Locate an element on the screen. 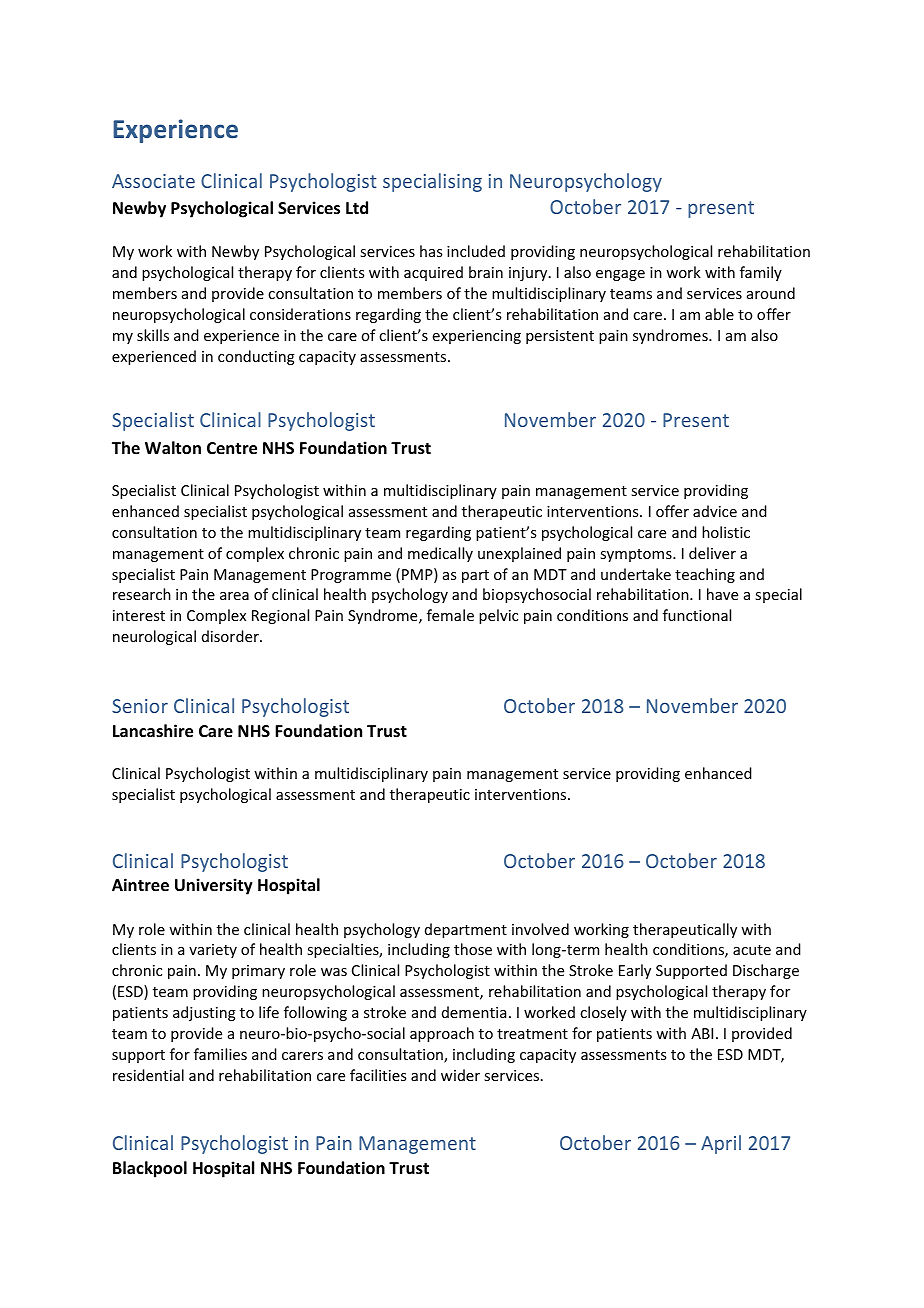 The height and width of the screenshot is (1308, 924). Blackpool is located at coordinates (150, 1169).
